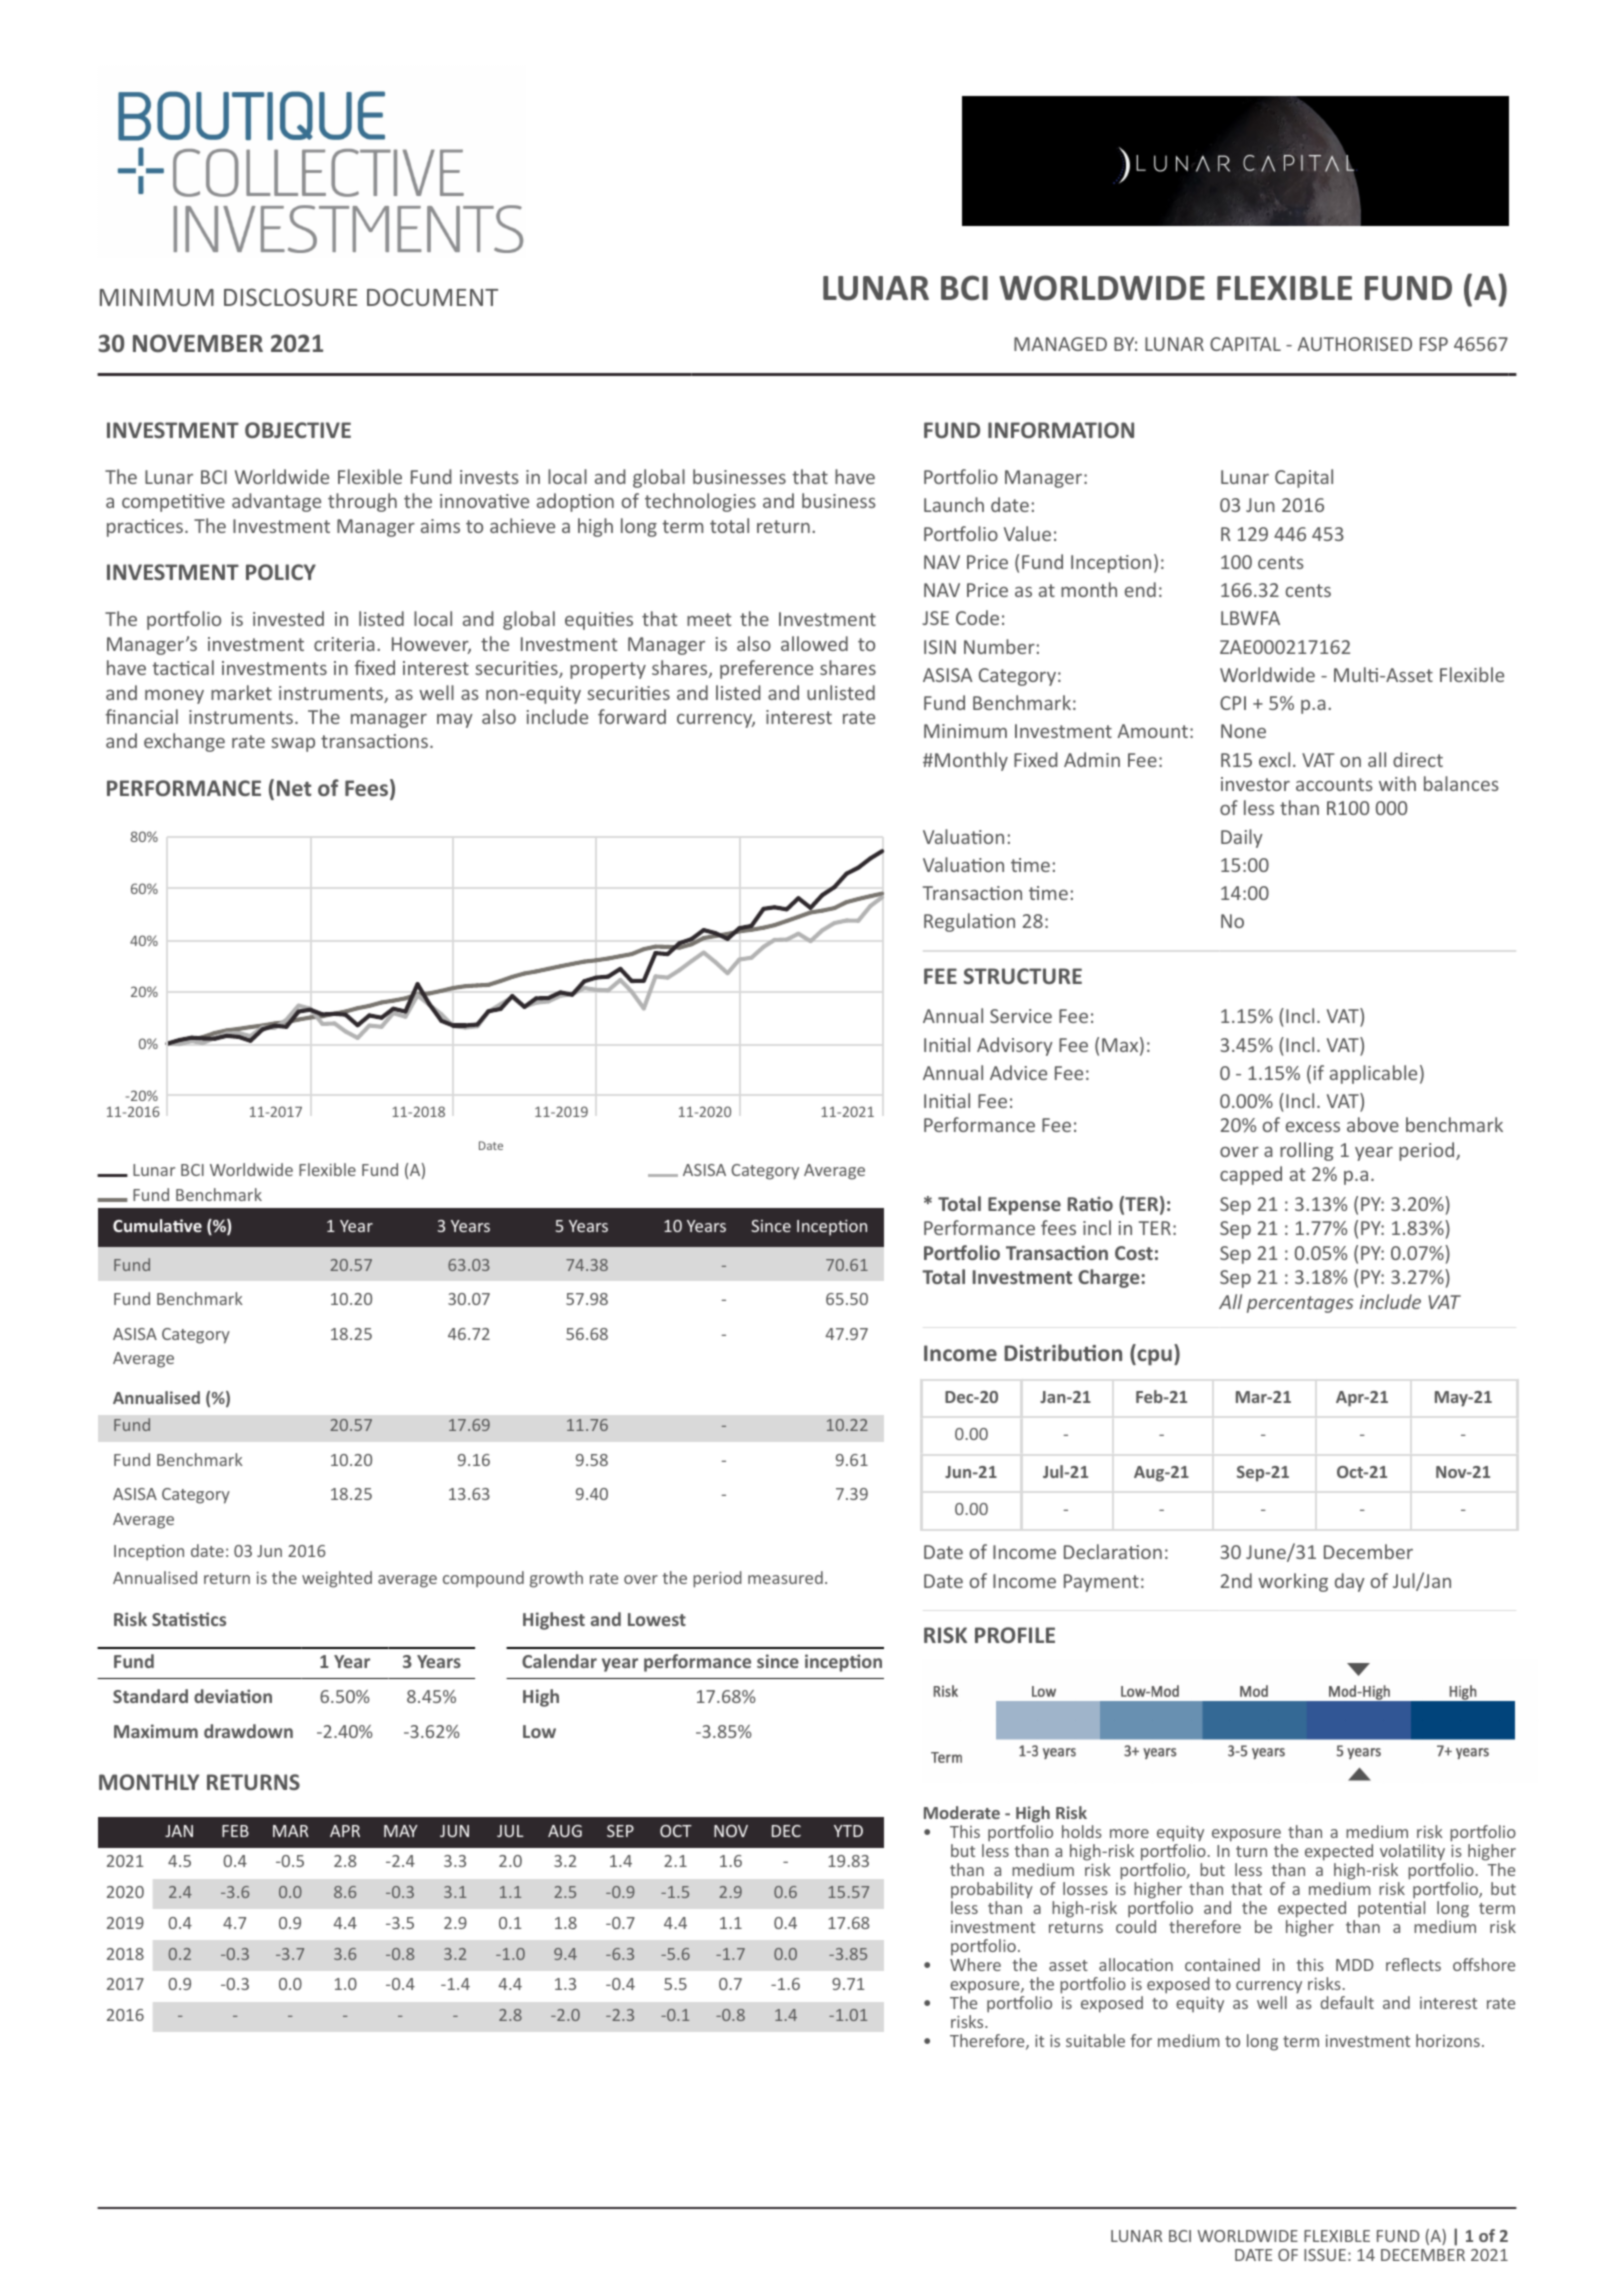  I want to click on ISSUE, so click(1325, 2255).
